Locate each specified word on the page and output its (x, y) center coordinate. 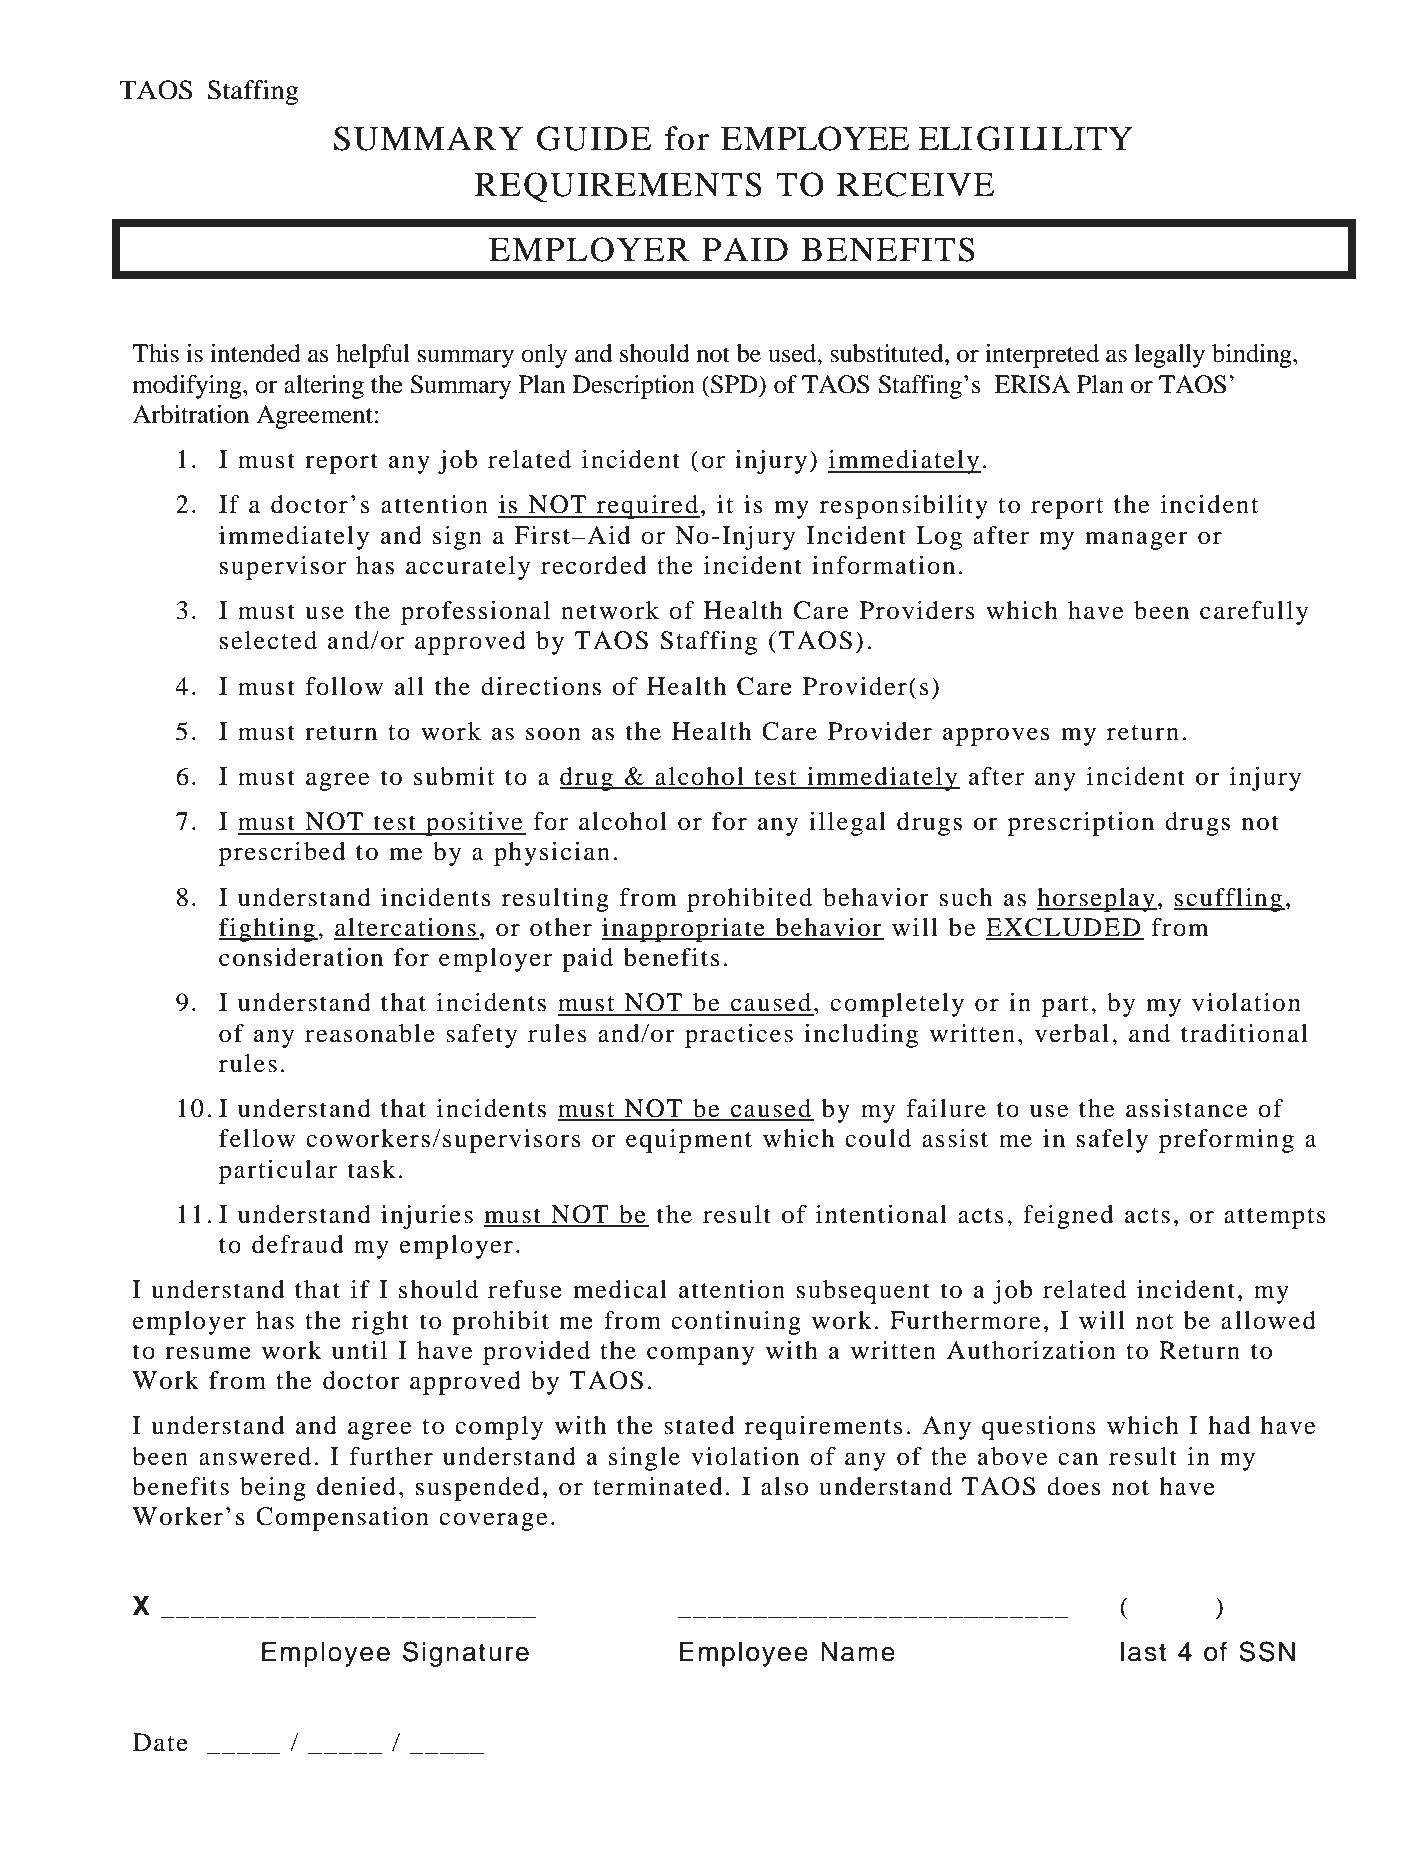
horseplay (1097, 900)
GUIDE (594, 138)
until (359, 1350)
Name (858, 1652)
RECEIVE (915, 184)
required (647, 507)
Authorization (1031, 1350)
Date (160, 1742)
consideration (301, 957)
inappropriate (684, 930)
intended (255, 353)
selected (268, 640)
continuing (736, 1323)
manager (1136, 541)
